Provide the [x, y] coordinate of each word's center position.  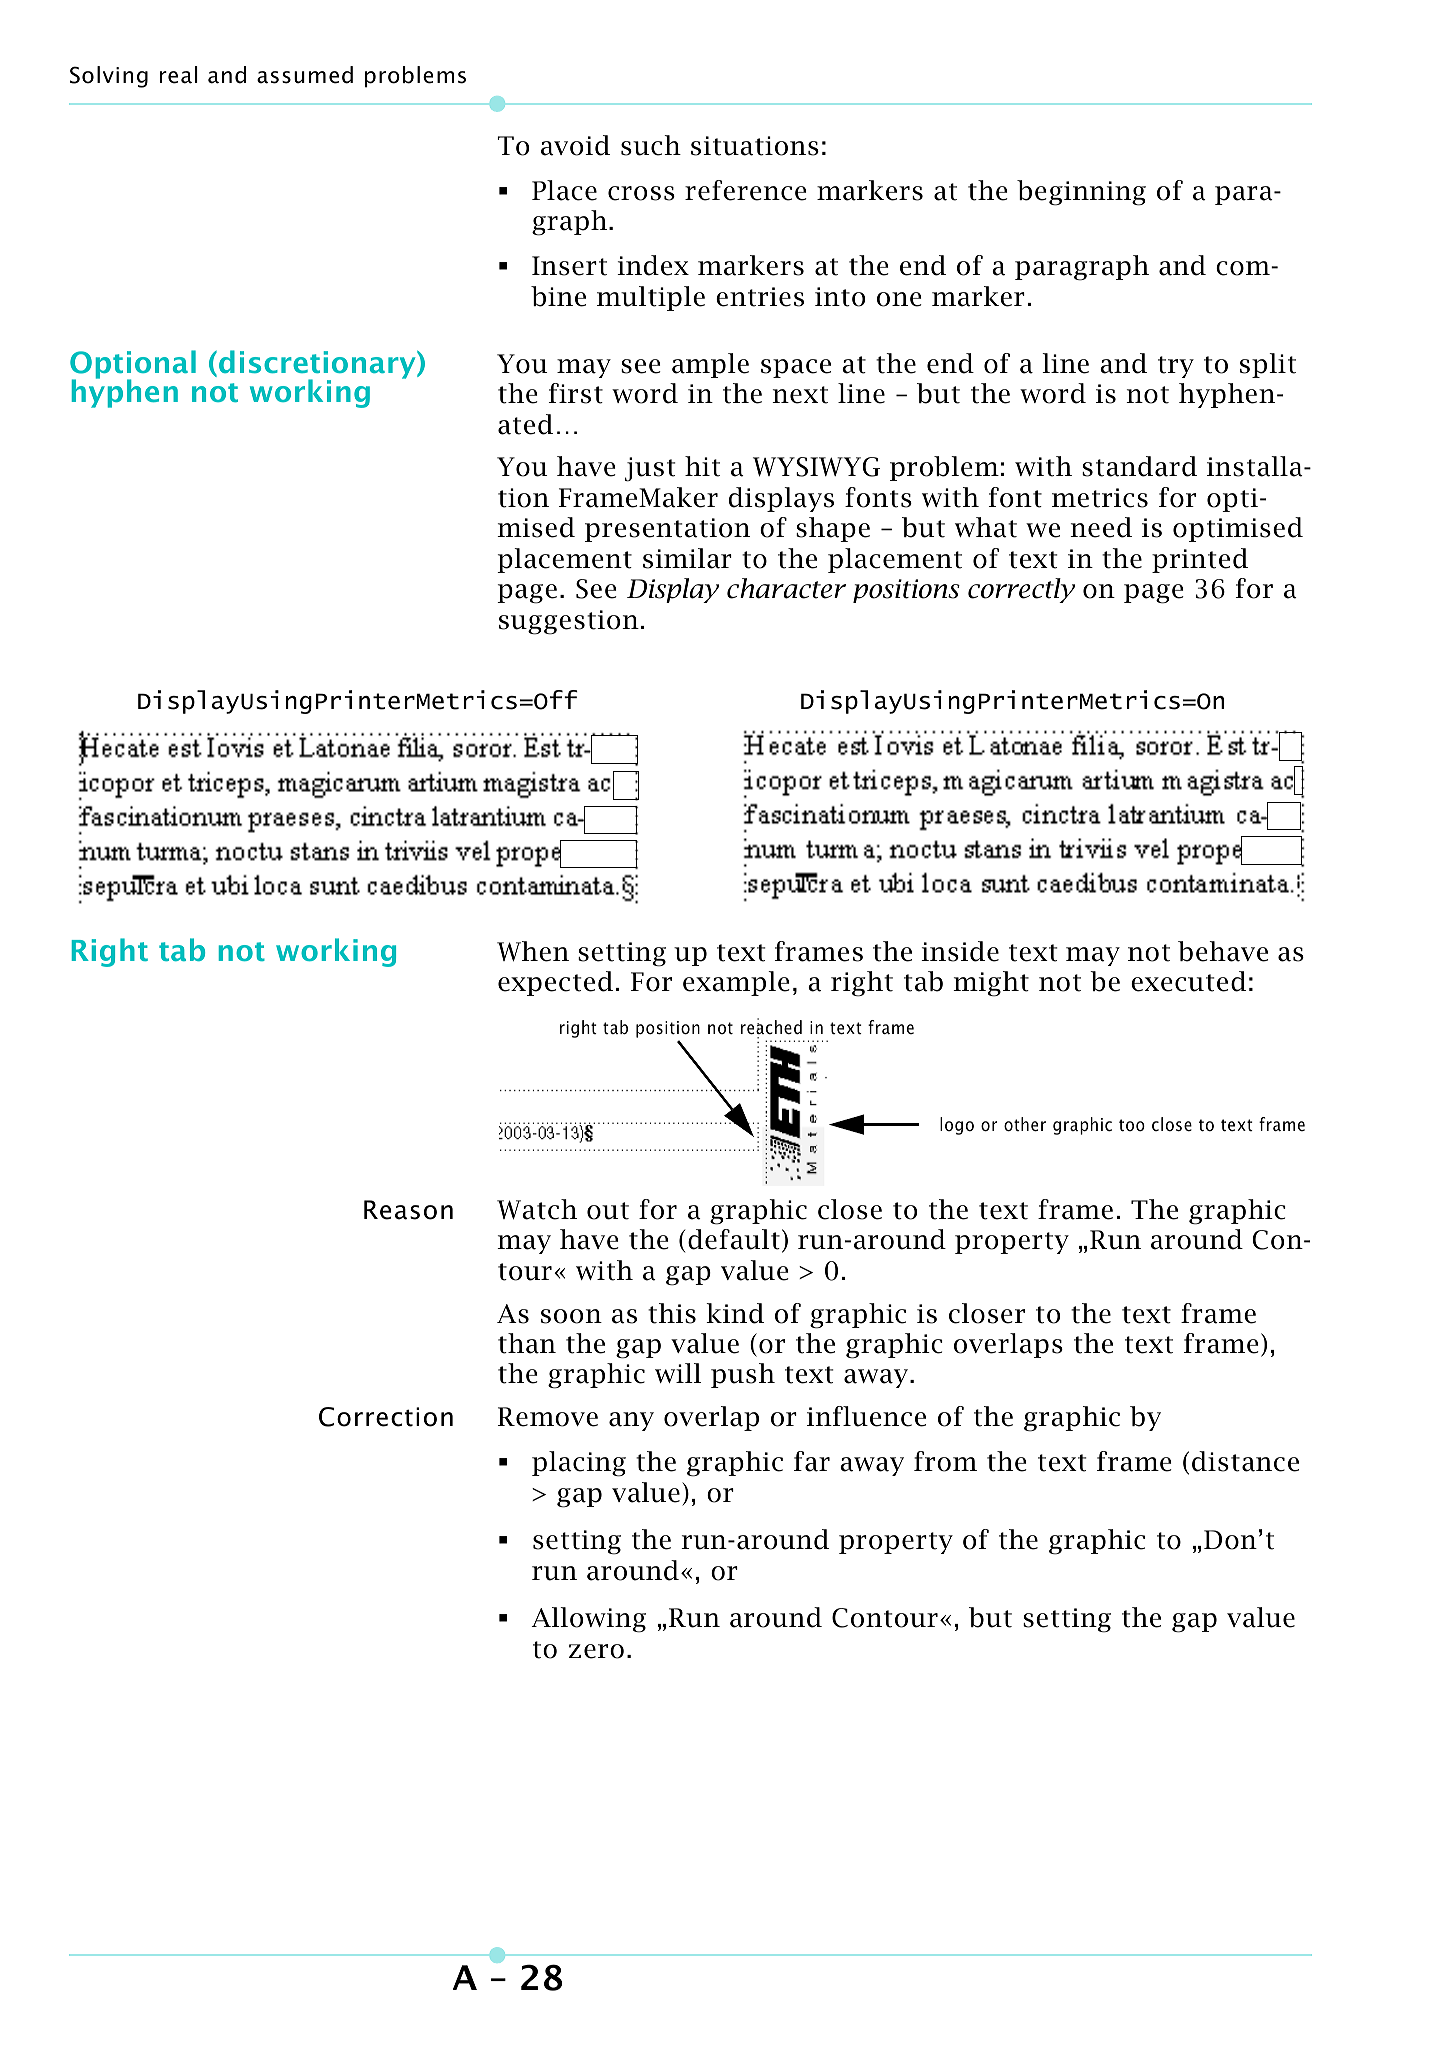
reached [771, 1026]
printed [1200, 560]
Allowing [588, 1620]
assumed [305, 75]
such [651, 145]
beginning [1081, 193]
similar [687, 558]
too [1132, 1125]
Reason [408, 1210]
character [786, 588]
